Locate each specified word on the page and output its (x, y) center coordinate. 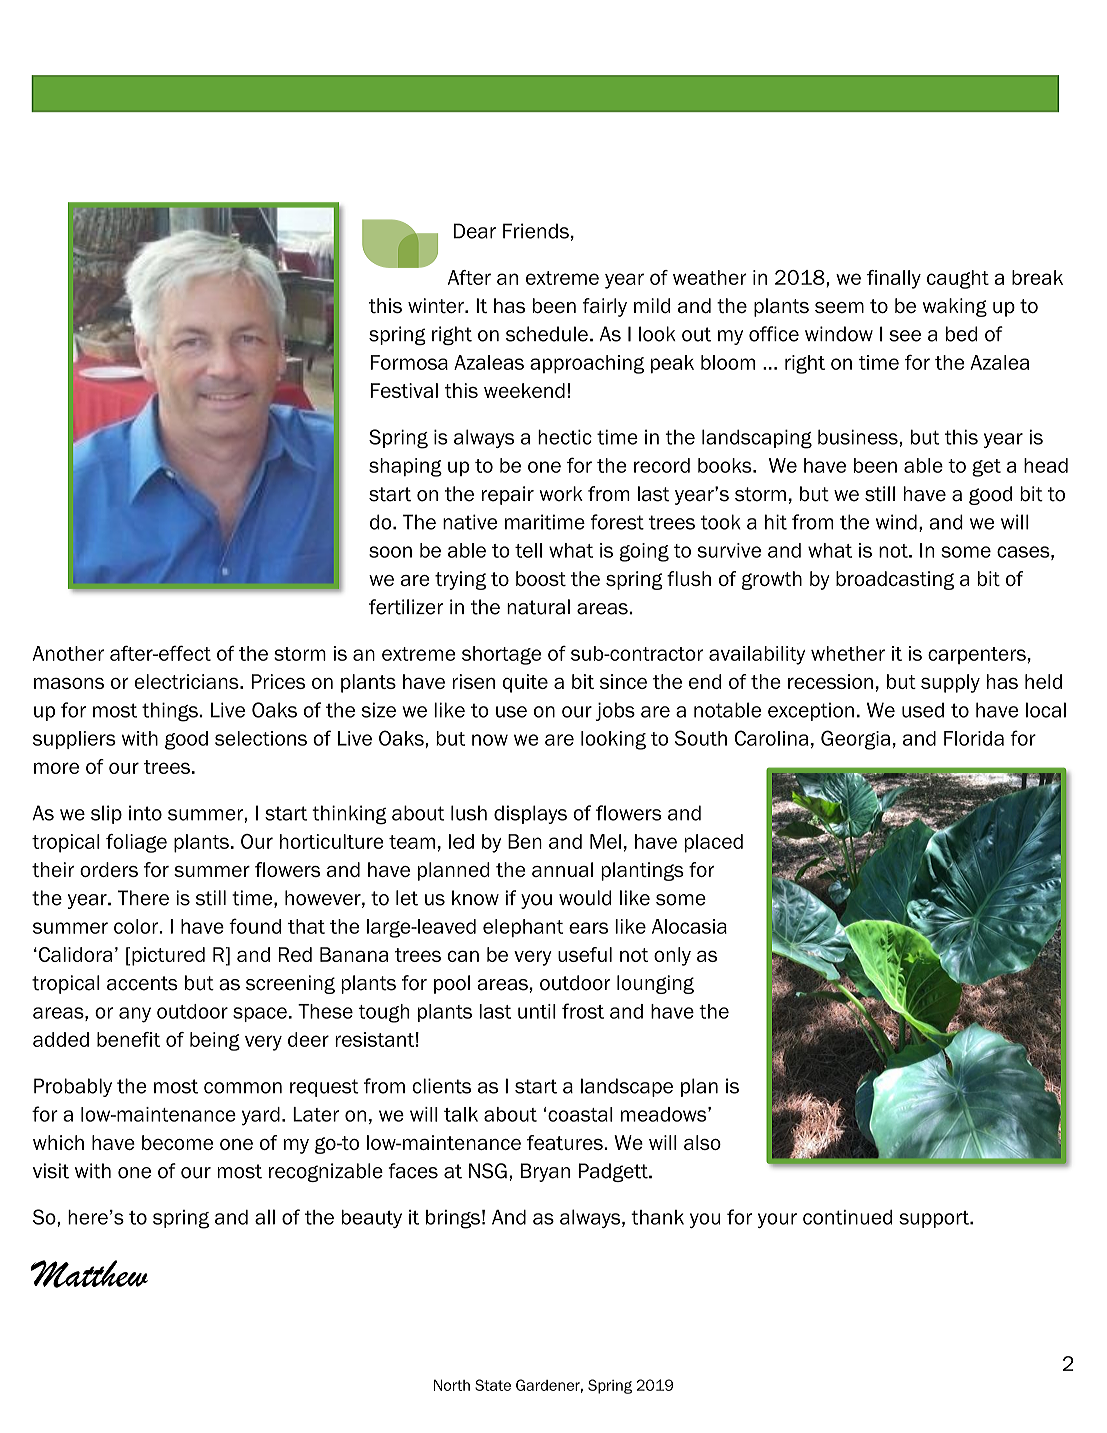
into (145, 813)
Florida (974, 738)
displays (530, 814)
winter (437, 305)
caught (958, 279)
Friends (536, 231)
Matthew (89, 1274)
